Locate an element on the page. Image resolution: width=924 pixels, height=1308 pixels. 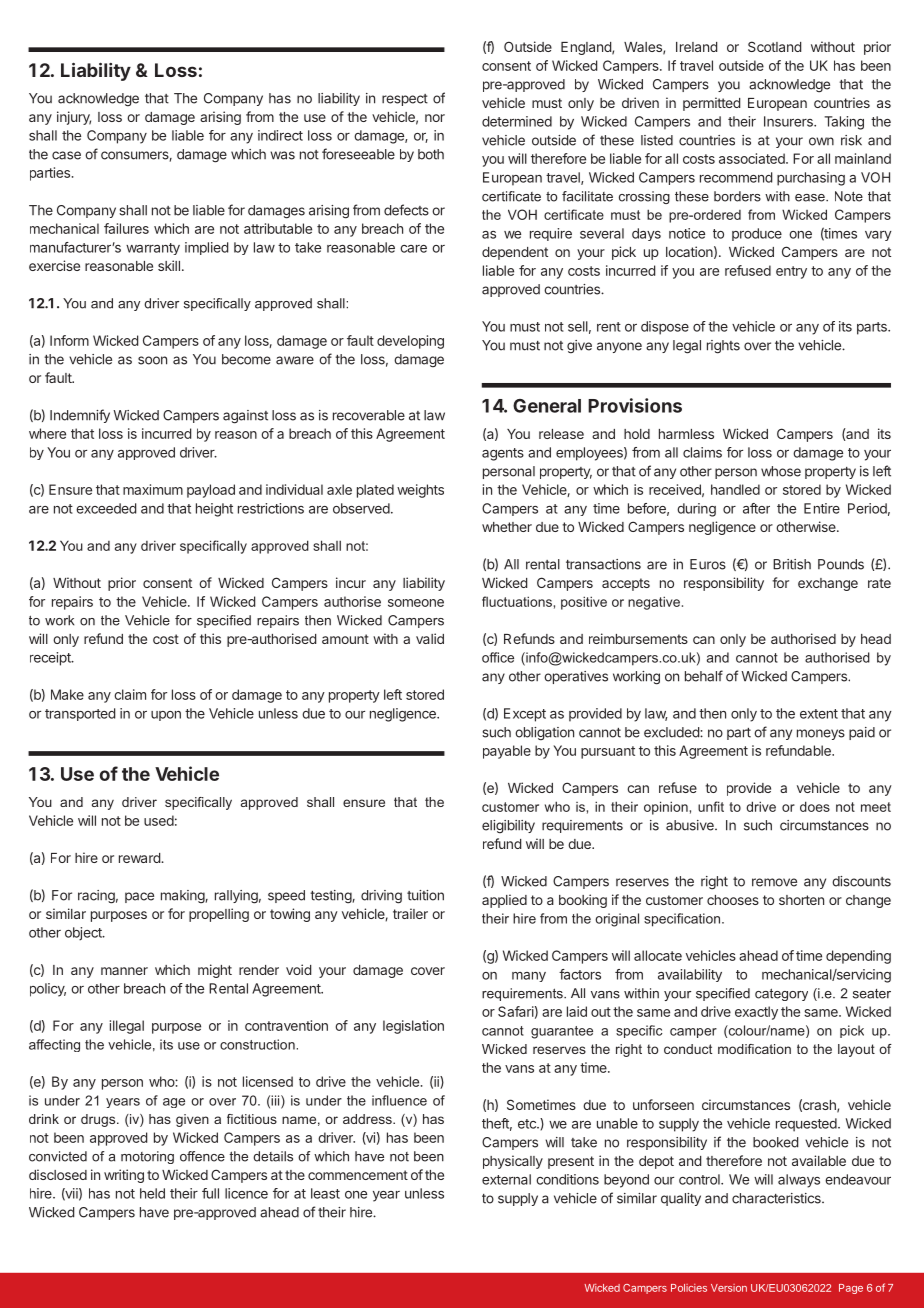
Scotland is located at coordinates (774, 46).
